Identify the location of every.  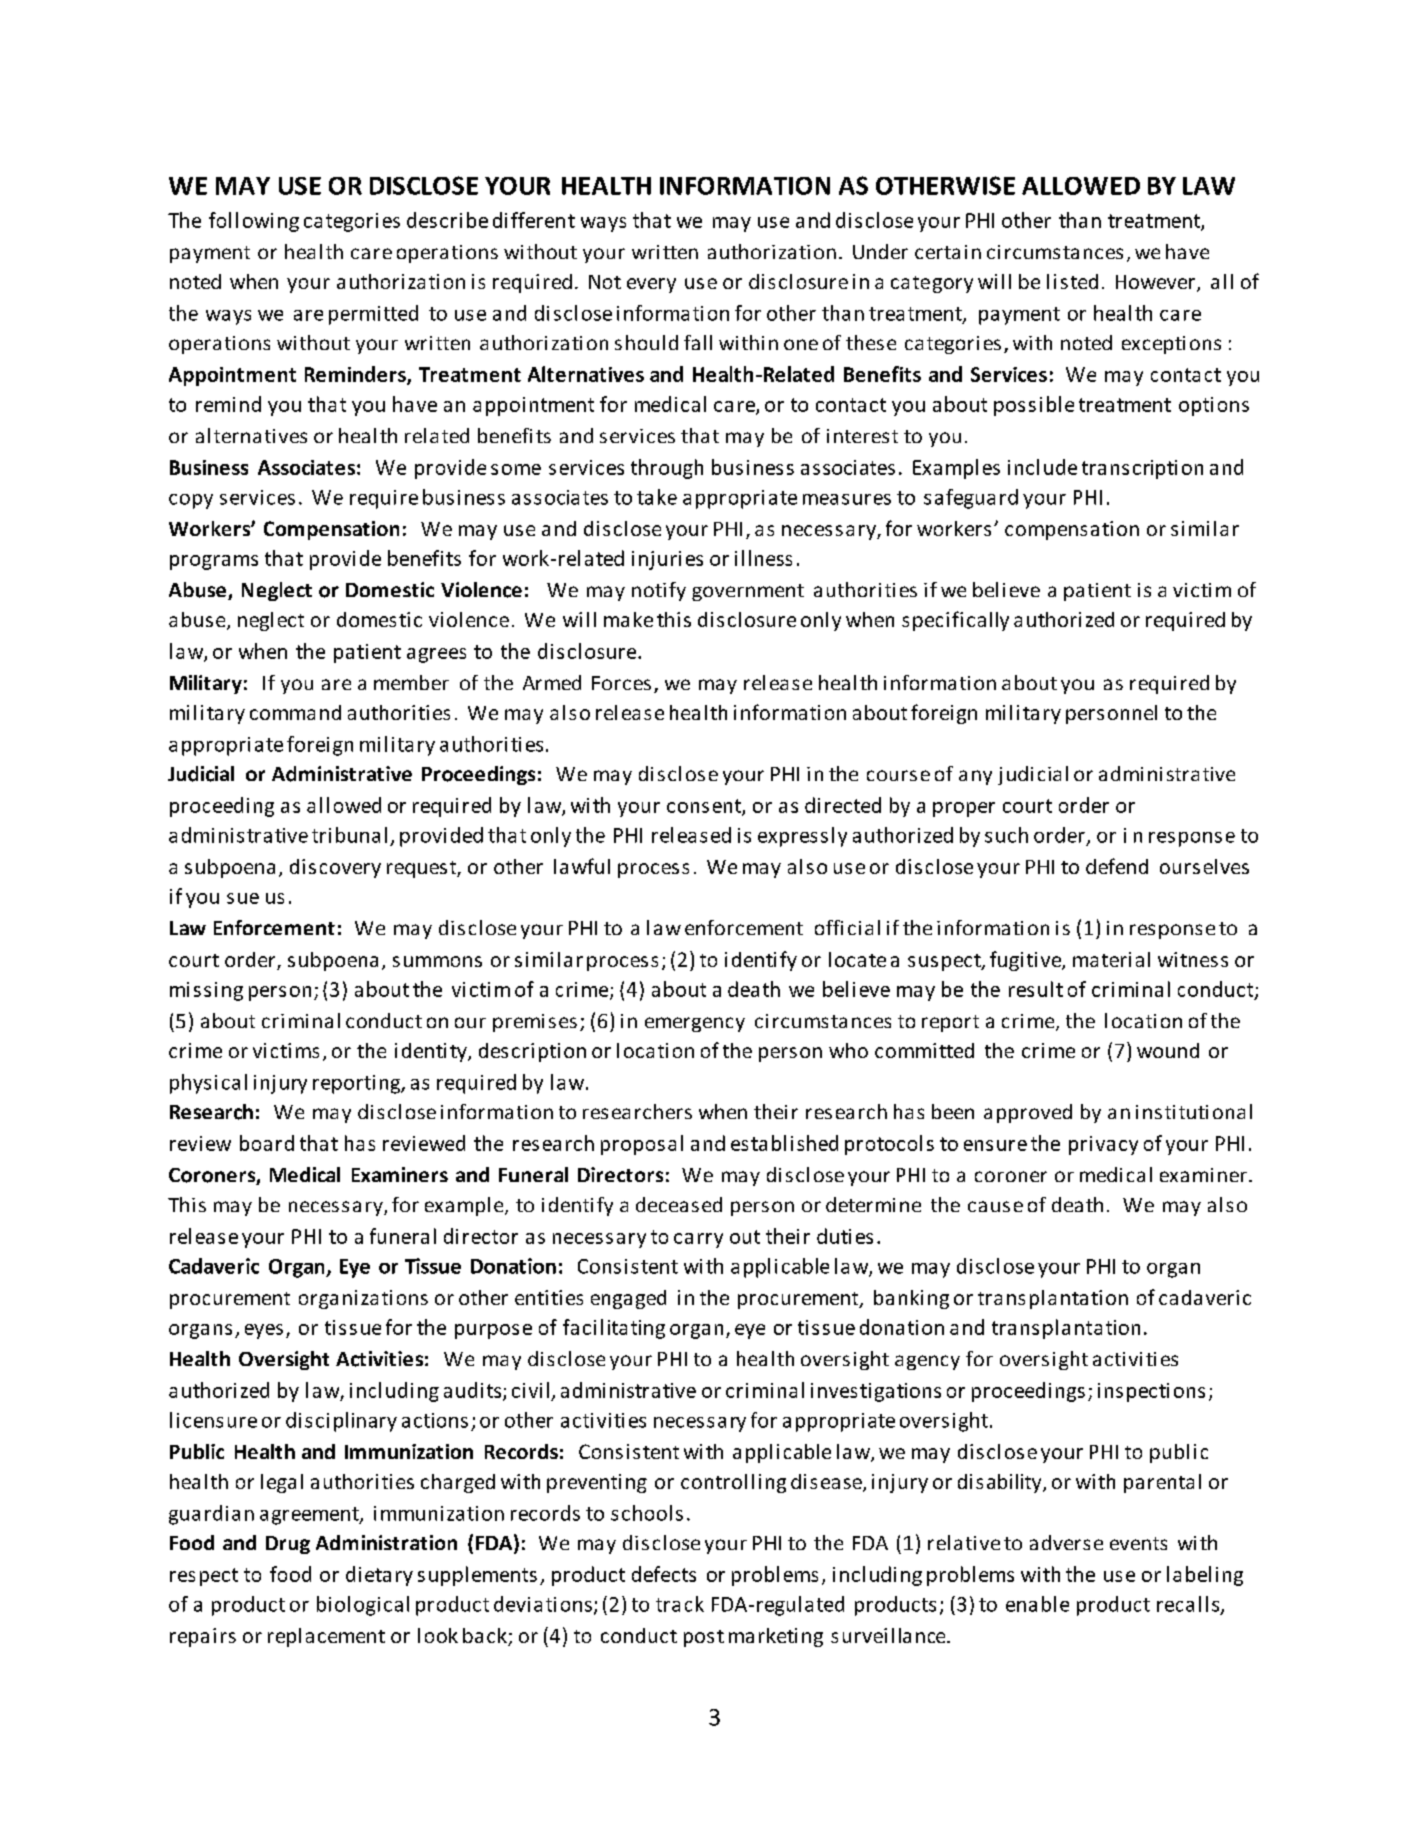
(651, 285).
